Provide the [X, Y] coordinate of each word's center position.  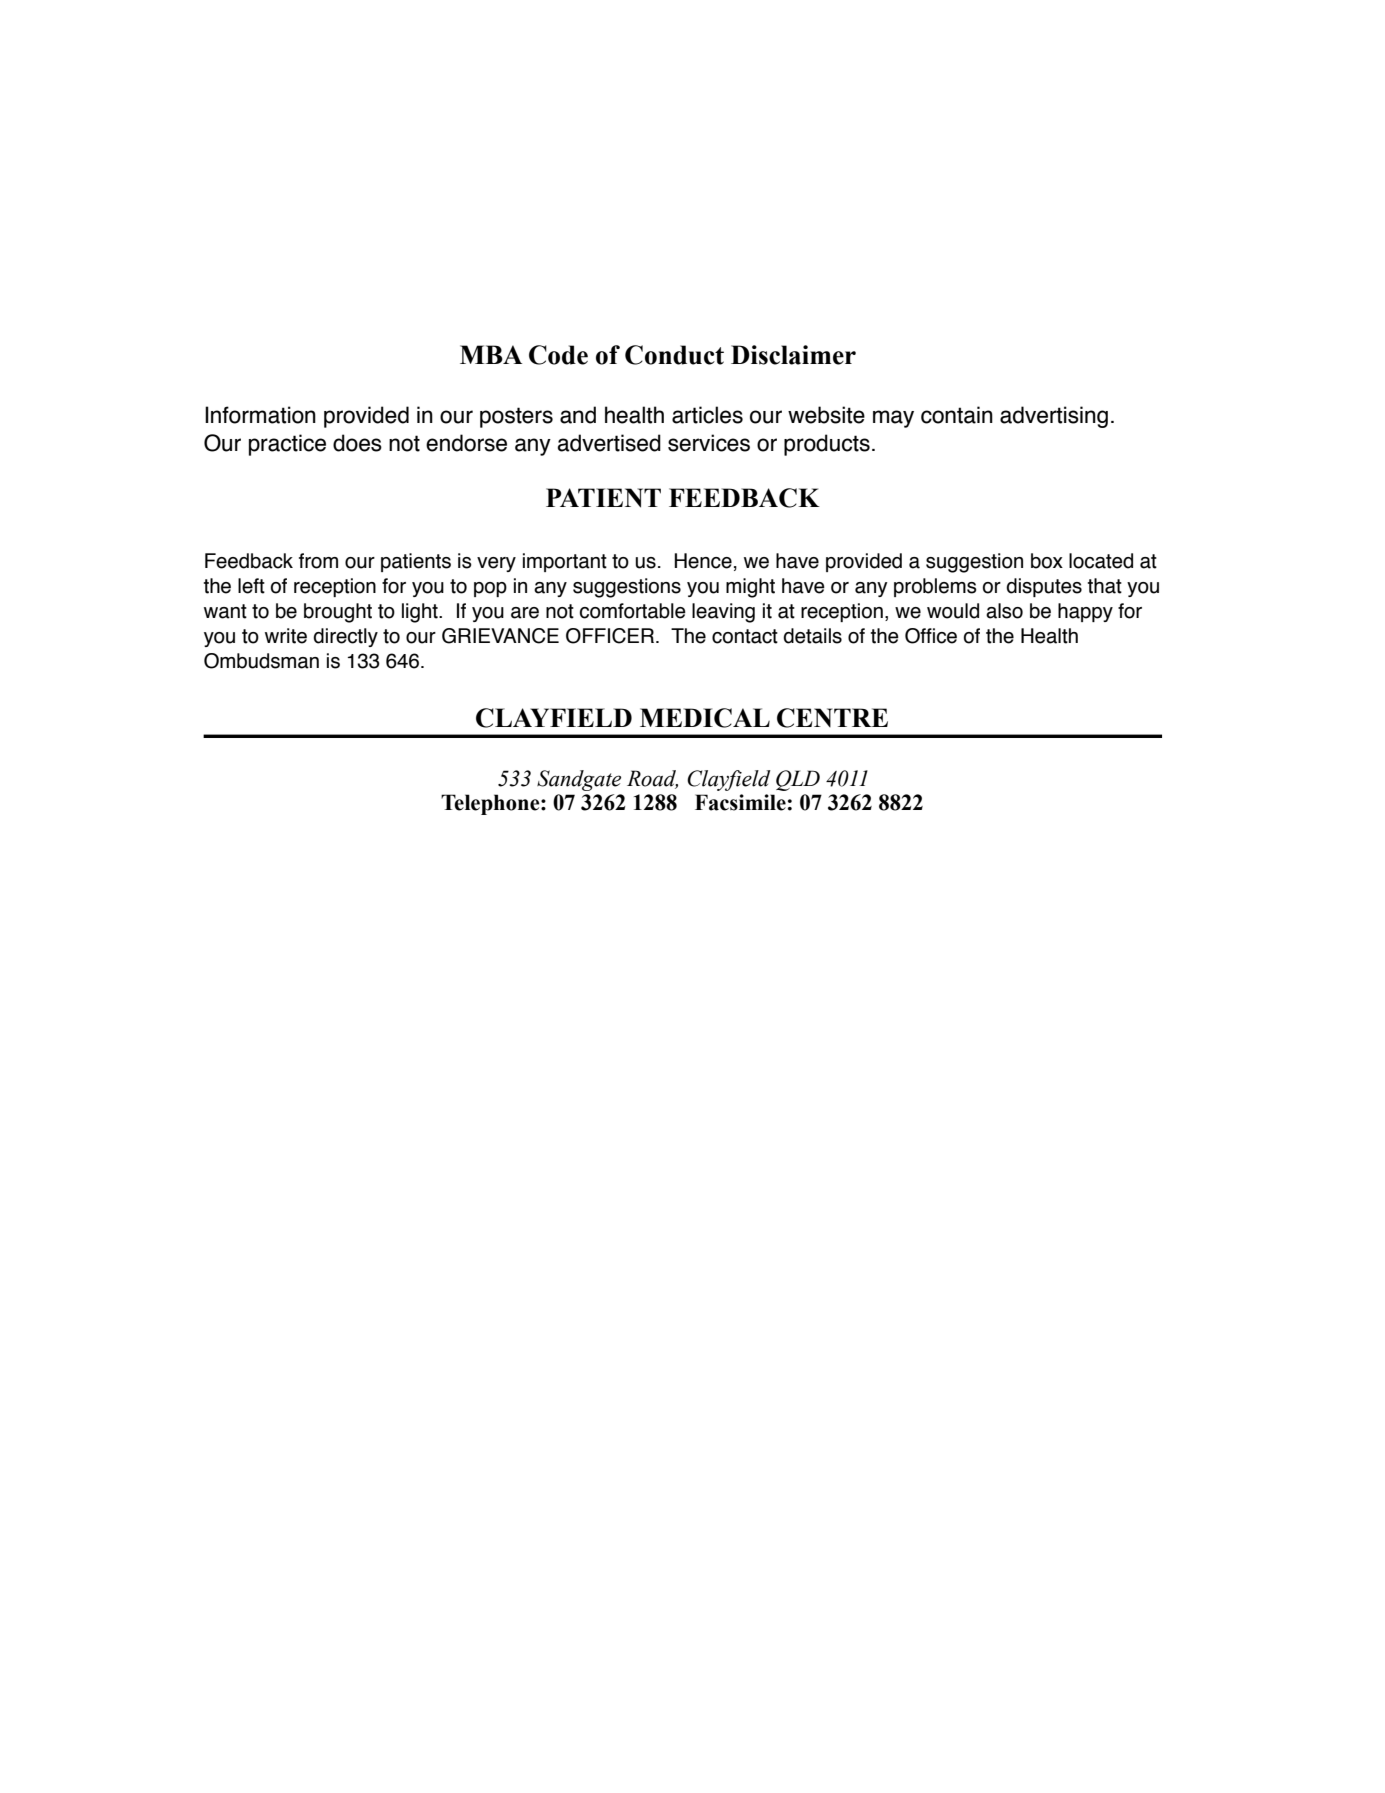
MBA [491, 354]
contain [957, 415]
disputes [1044, 587]
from [318, 561]
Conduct [674, 355]
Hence [703, 561]
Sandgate [579, 780]
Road [652, 779]
